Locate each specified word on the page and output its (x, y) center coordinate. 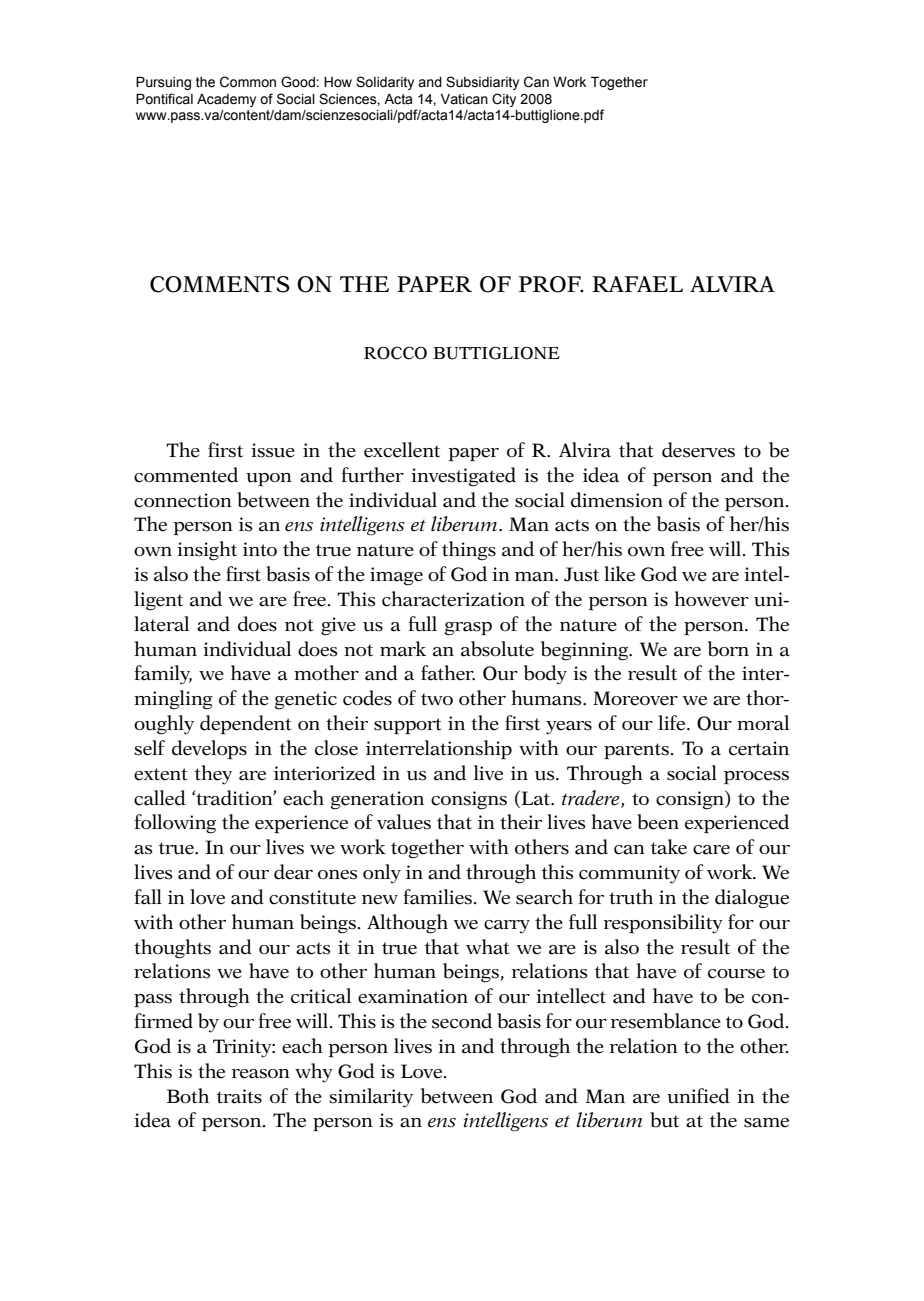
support (408, 726)
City (504, 100)
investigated (463, 477)
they (213, 775)
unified (698, 1096)
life (673, 723)
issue (273, 450)
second (462, 1021)
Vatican (464, 99)
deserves (698, 450)
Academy (226, 100)
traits (239, 1096)
